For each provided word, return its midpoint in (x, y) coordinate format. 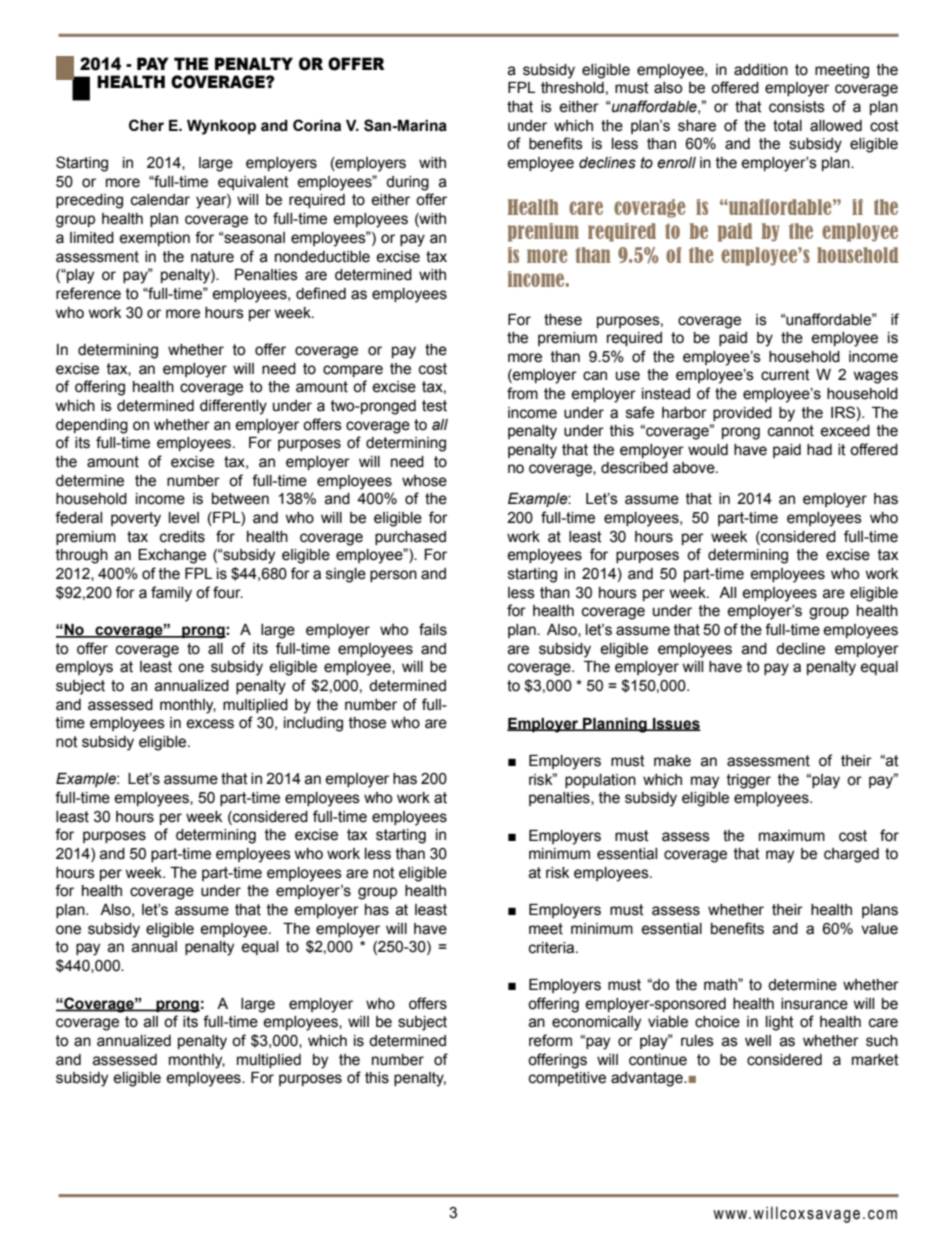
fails (433, 629)
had (819, 450)
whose (424, 481)
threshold (572, 88)
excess (210, 724)
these (563, 320)
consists (797, 107)
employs (84, 668)
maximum (792, 836)
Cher (146, 125)
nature (212, 257)
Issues (676, 724)
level (184, 518)
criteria (553, 948)
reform (550, 1040)
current (785, 375)
